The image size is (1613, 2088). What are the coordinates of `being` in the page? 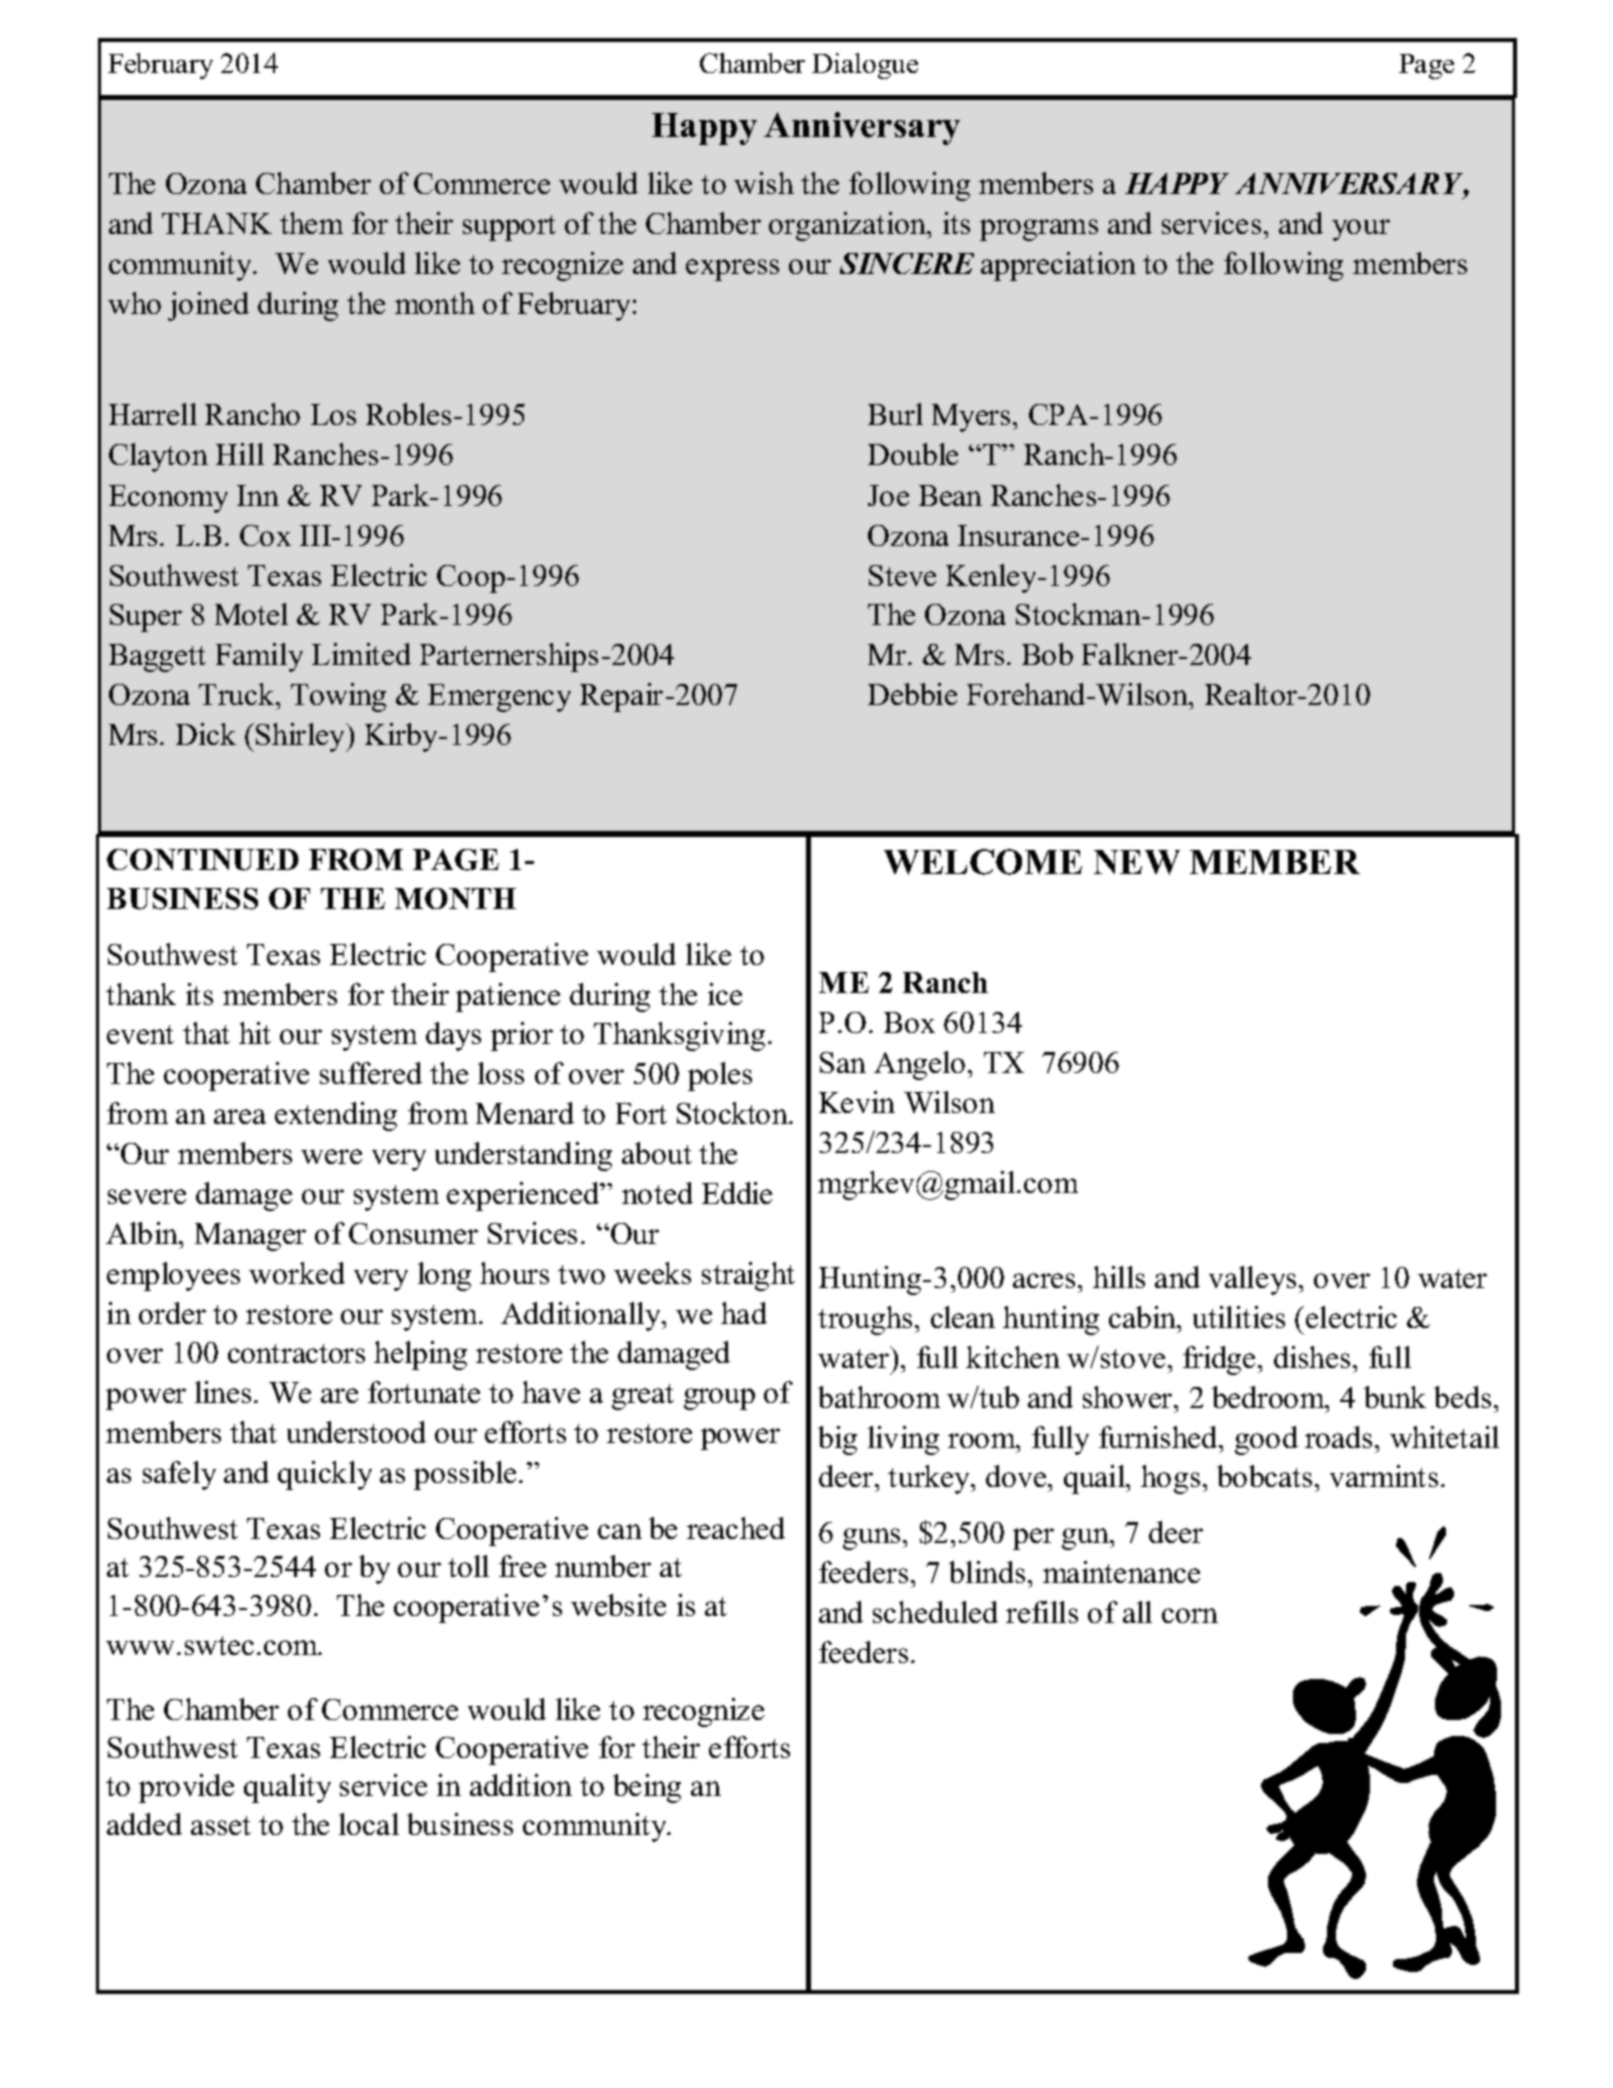 It's located at (647, 1788).
